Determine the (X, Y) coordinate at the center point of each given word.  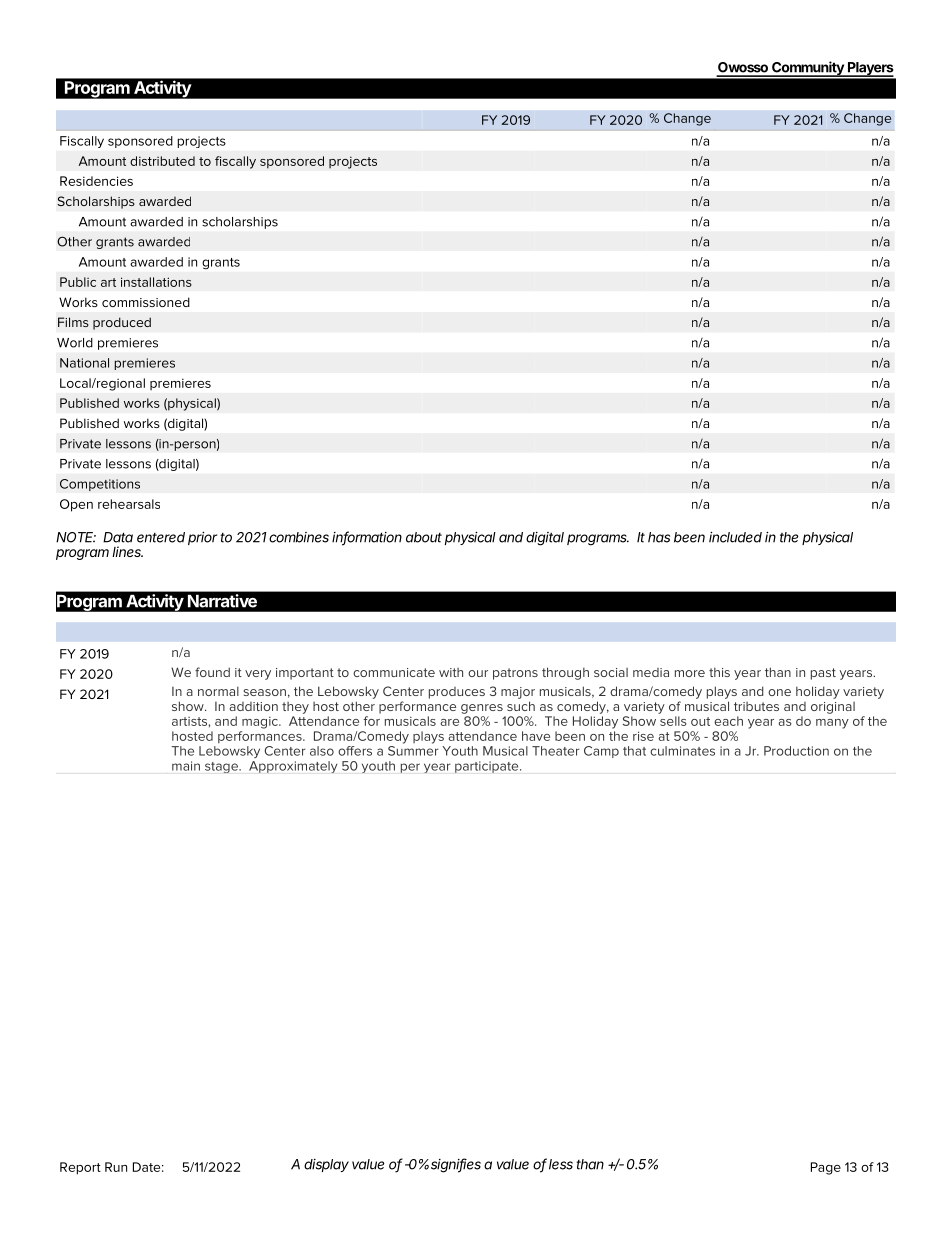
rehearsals (129, 504)
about (424, 537)
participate (488, 767)
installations (156, 282)
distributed (162, 161)
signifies (456, 1165)
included (735, 537)
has (659, 537)
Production (796, 751)
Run (116, 1167)
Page (826, 1168)
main (186, 766)
